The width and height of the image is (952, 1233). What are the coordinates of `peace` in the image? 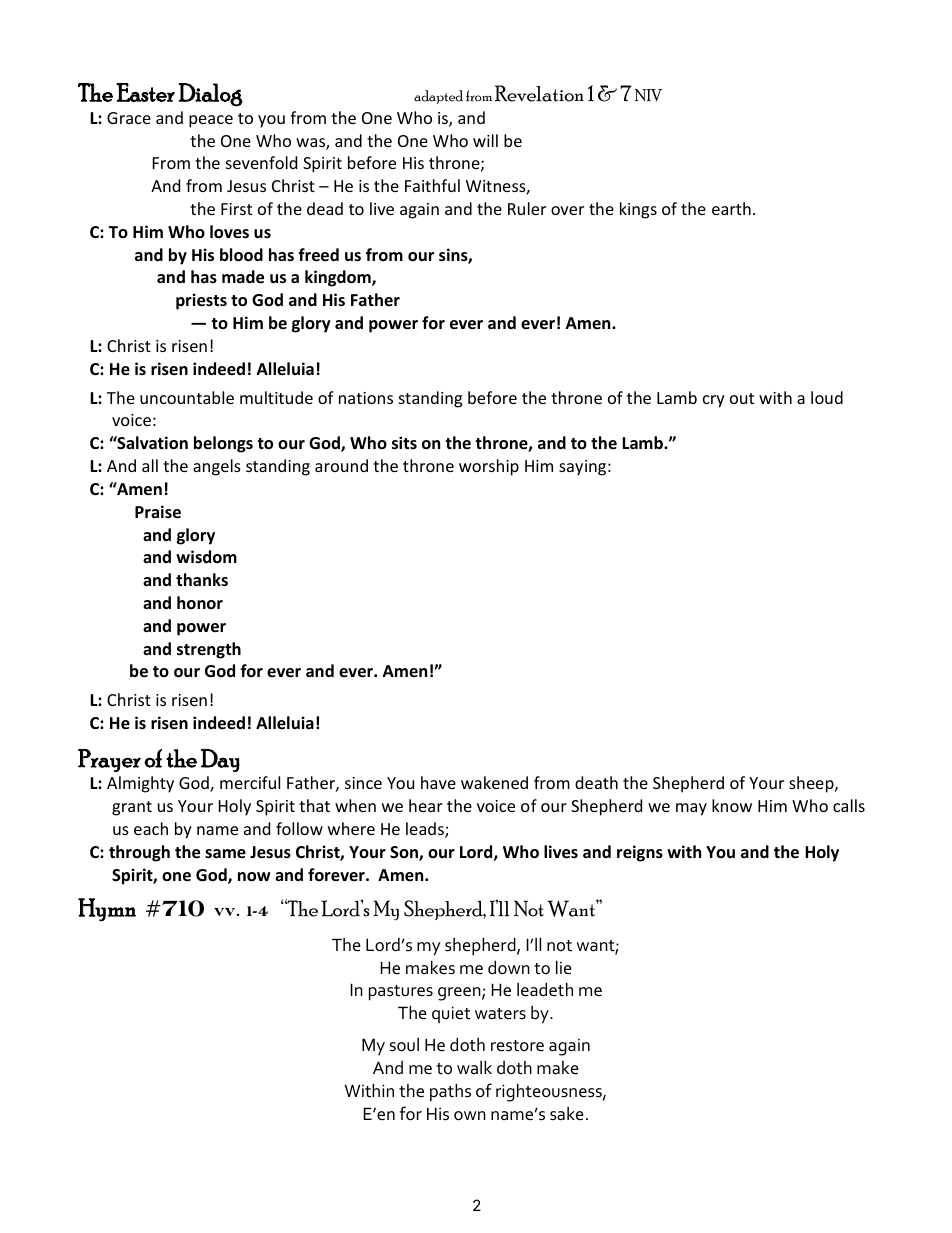 It's located at (211, 121).
